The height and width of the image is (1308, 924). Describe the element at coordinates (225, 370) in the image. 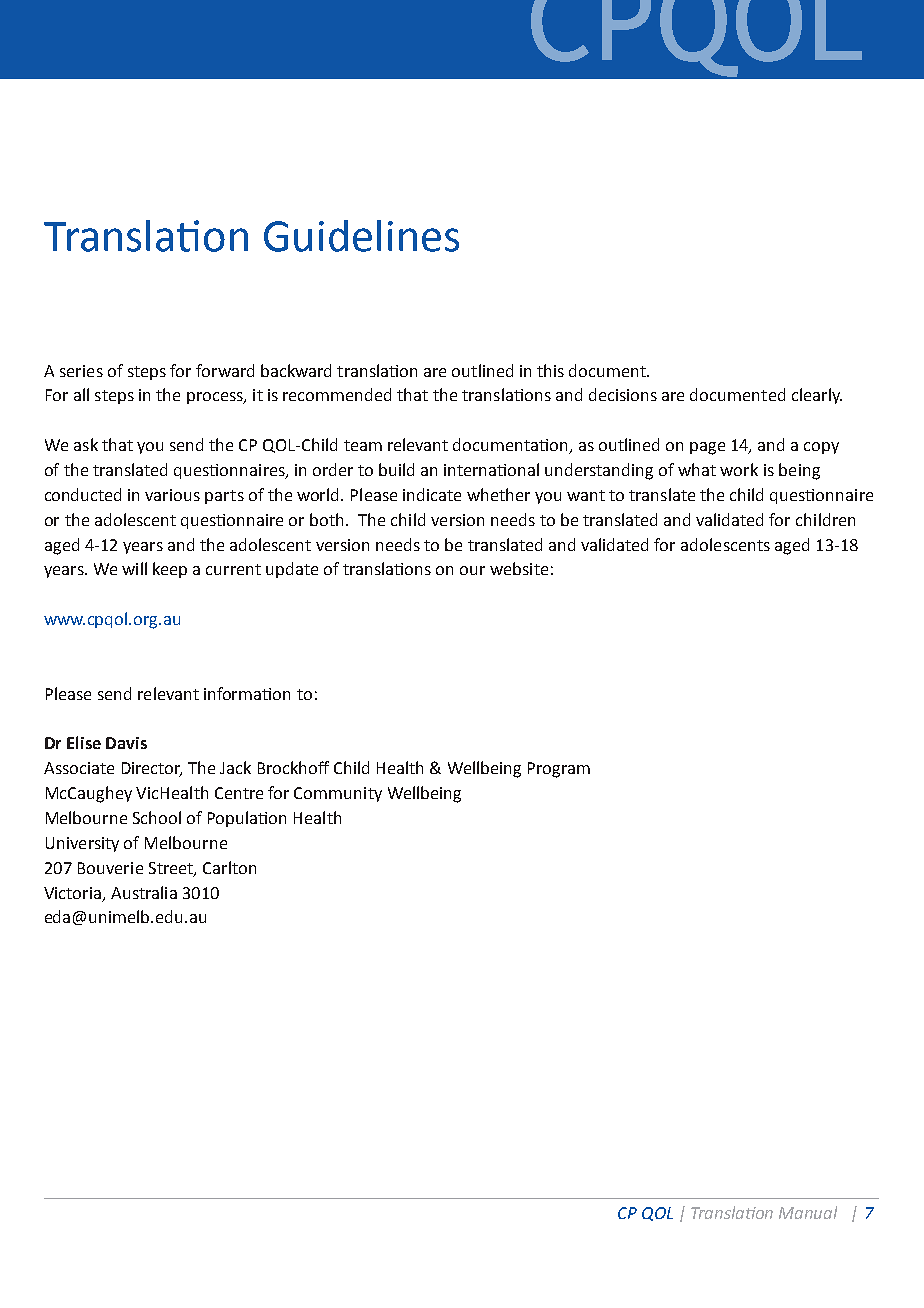

I see `forward` at that location.
